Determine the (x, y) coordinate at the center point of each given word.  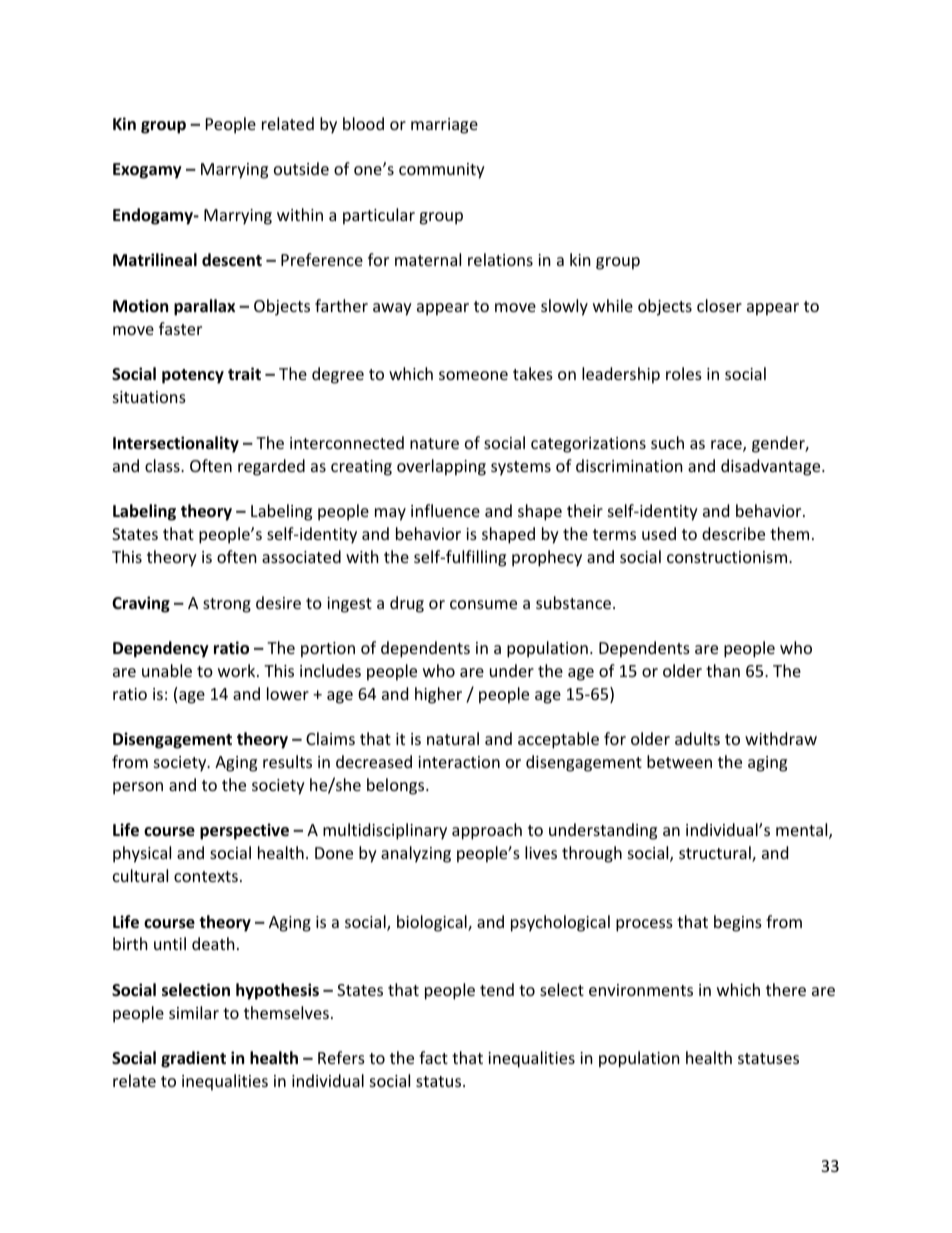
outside (301, 168)
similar (194, 1012)
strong (227, 605)
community (442, 171)
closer (719, 305)
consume (483, 604)
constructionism (728, 557)
